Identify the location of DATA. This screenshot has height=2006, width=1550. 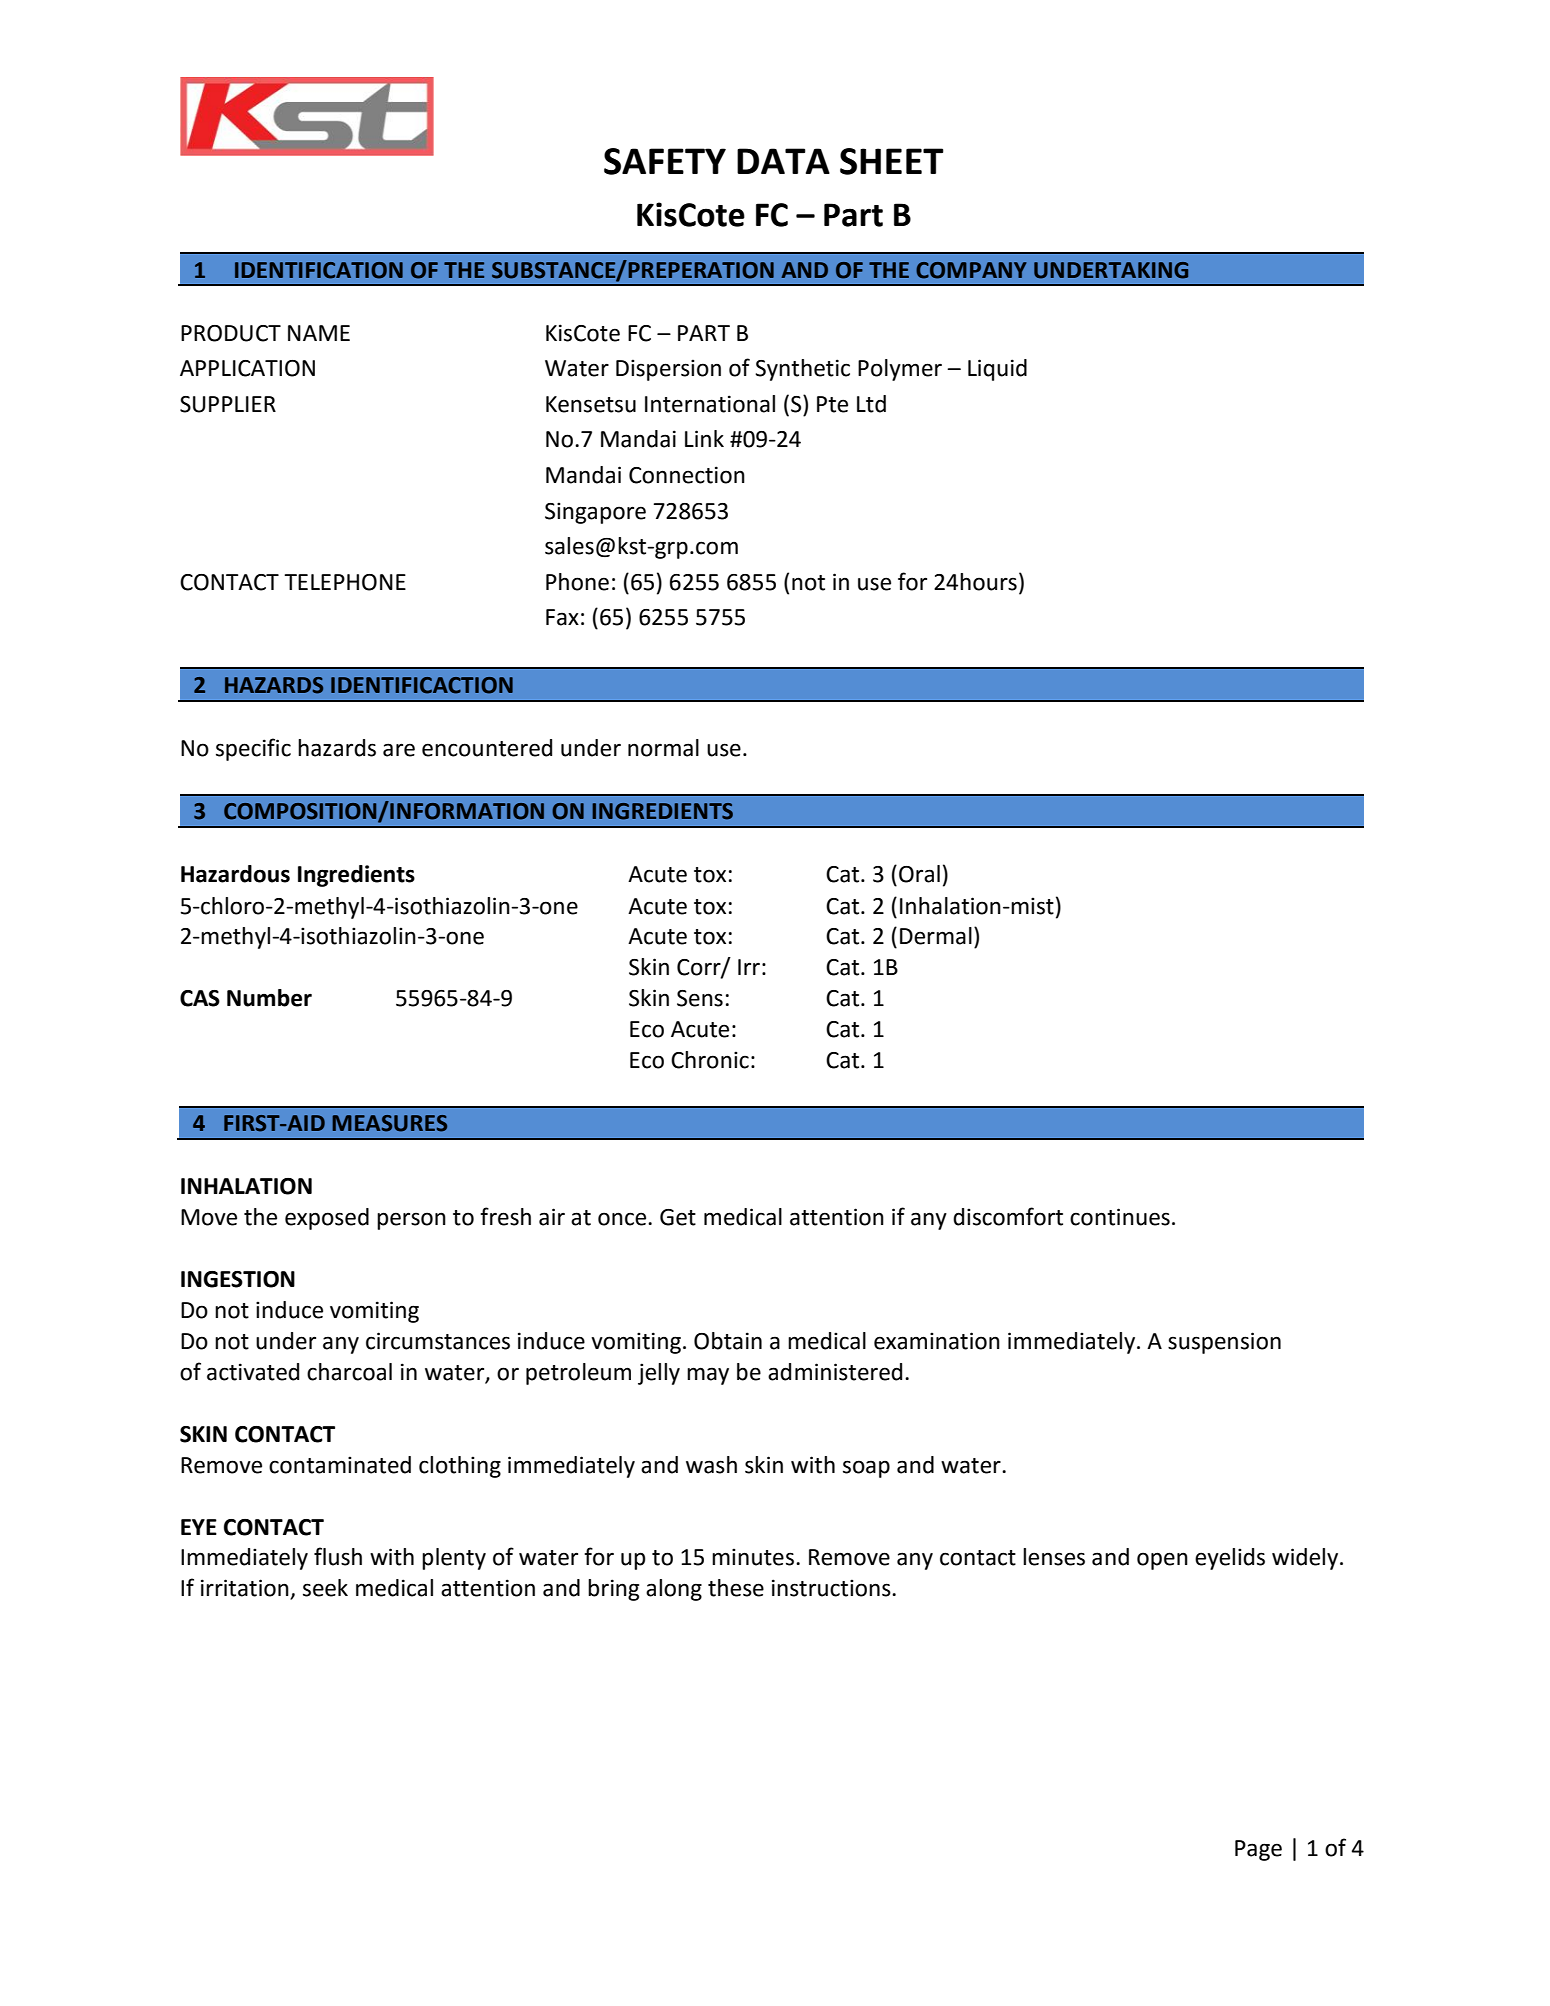
(783, 161).
